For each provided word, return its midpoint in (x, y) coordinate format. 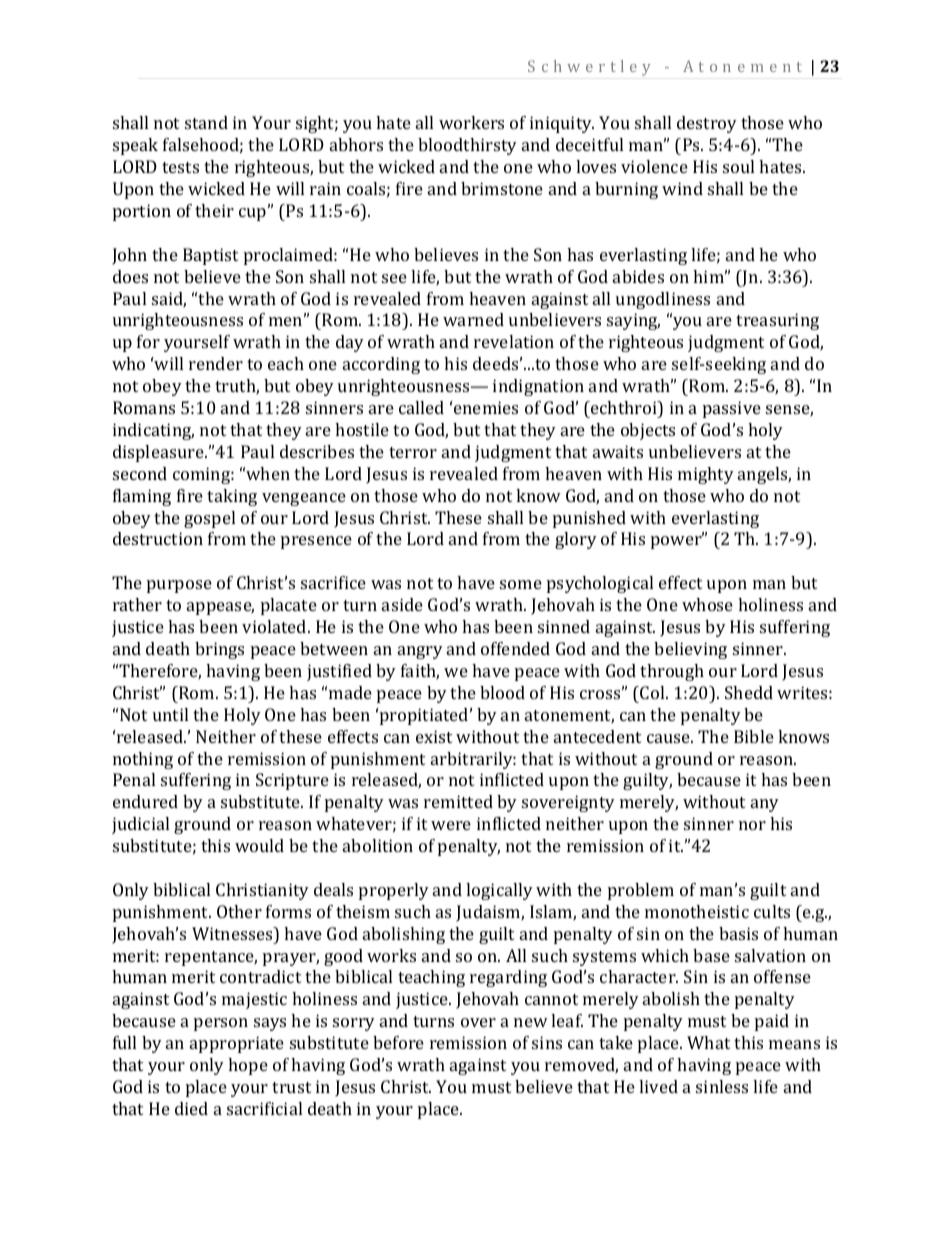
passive (732, 409)
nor (752, 825)
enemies (485, 407)
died (191, 1108)
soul (738, 166)
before (398, 1042)
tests (180, 167)
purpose (179, 586)
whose (707, 604)
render (216, 363)
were (451, 825)
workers (471, 122)
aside (402, 604)
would (259, 845)
